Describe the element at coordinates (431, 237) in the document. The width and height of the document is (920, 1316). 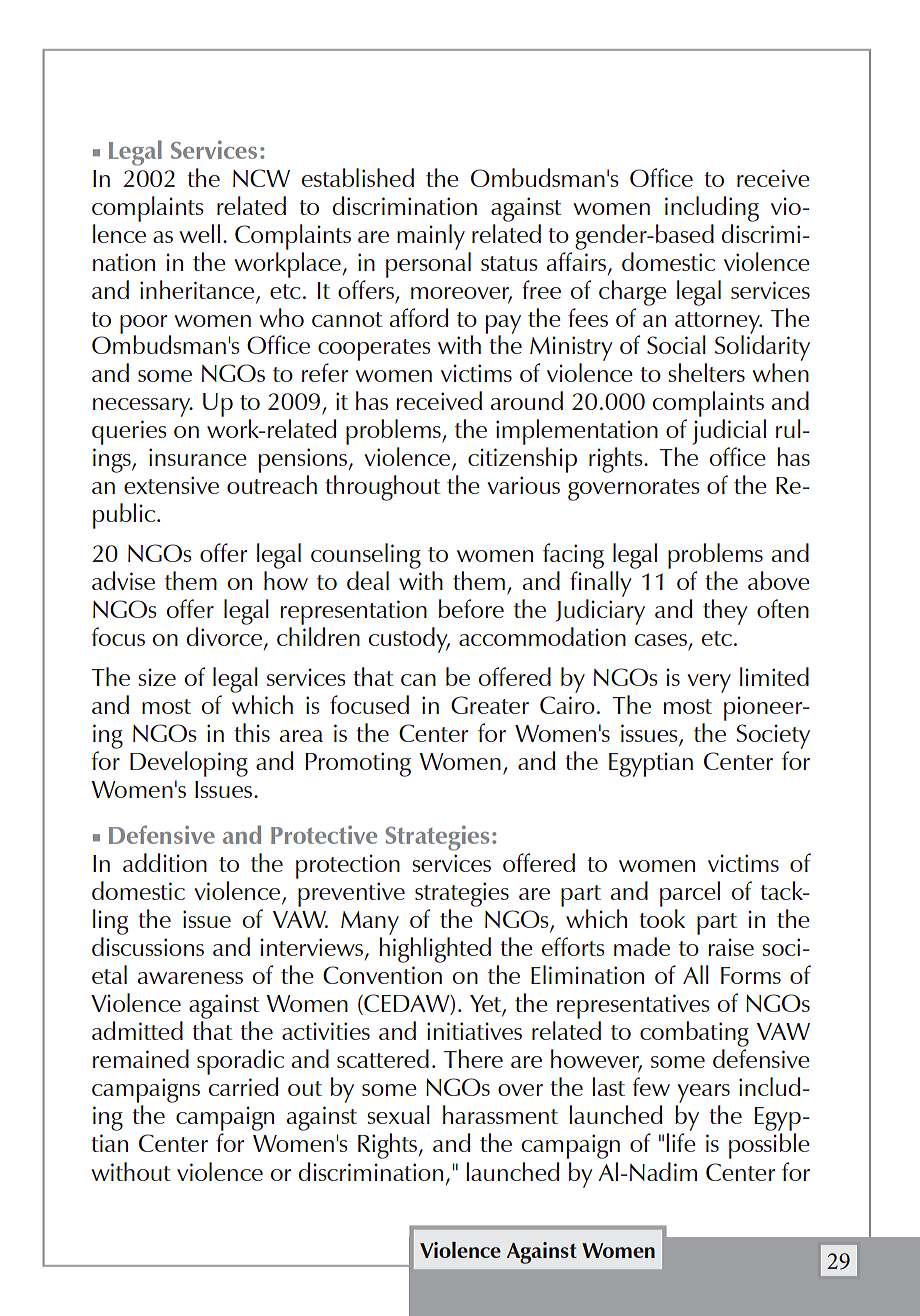
I see `mainly` at that location.
